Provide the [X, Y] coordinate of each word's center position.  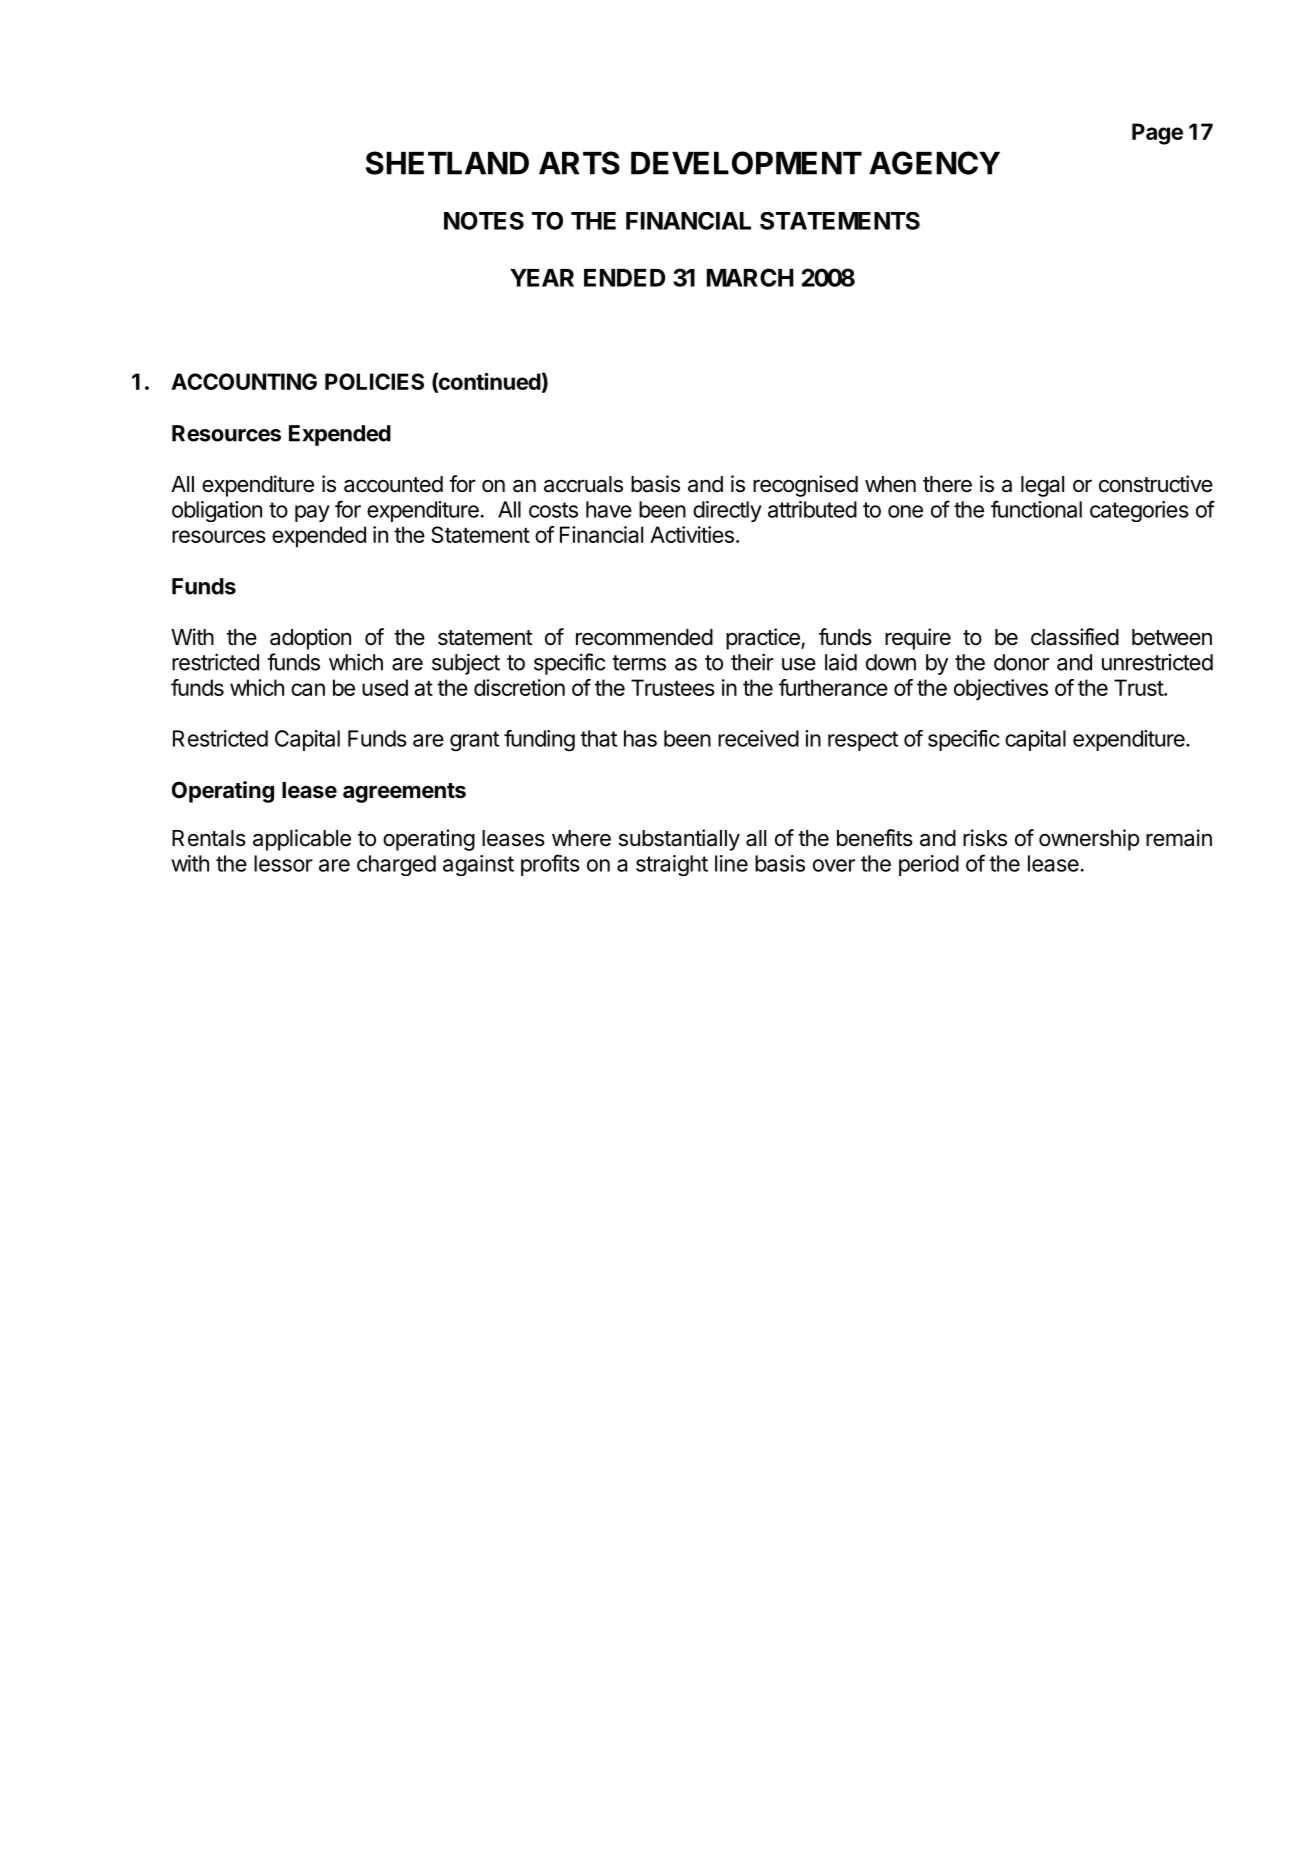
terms [639, 663]
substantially [679, 840]
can [308, 689]
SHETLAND [447, 163]
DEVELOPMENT [746, 163]
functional [1036, 509]
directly [727, 511]
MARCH [750, 277]
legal [1042, 486]
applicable [302, 840]
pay [312, 513]
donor [1021, 662]
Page [1157, 134]
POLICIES [374, 381]
